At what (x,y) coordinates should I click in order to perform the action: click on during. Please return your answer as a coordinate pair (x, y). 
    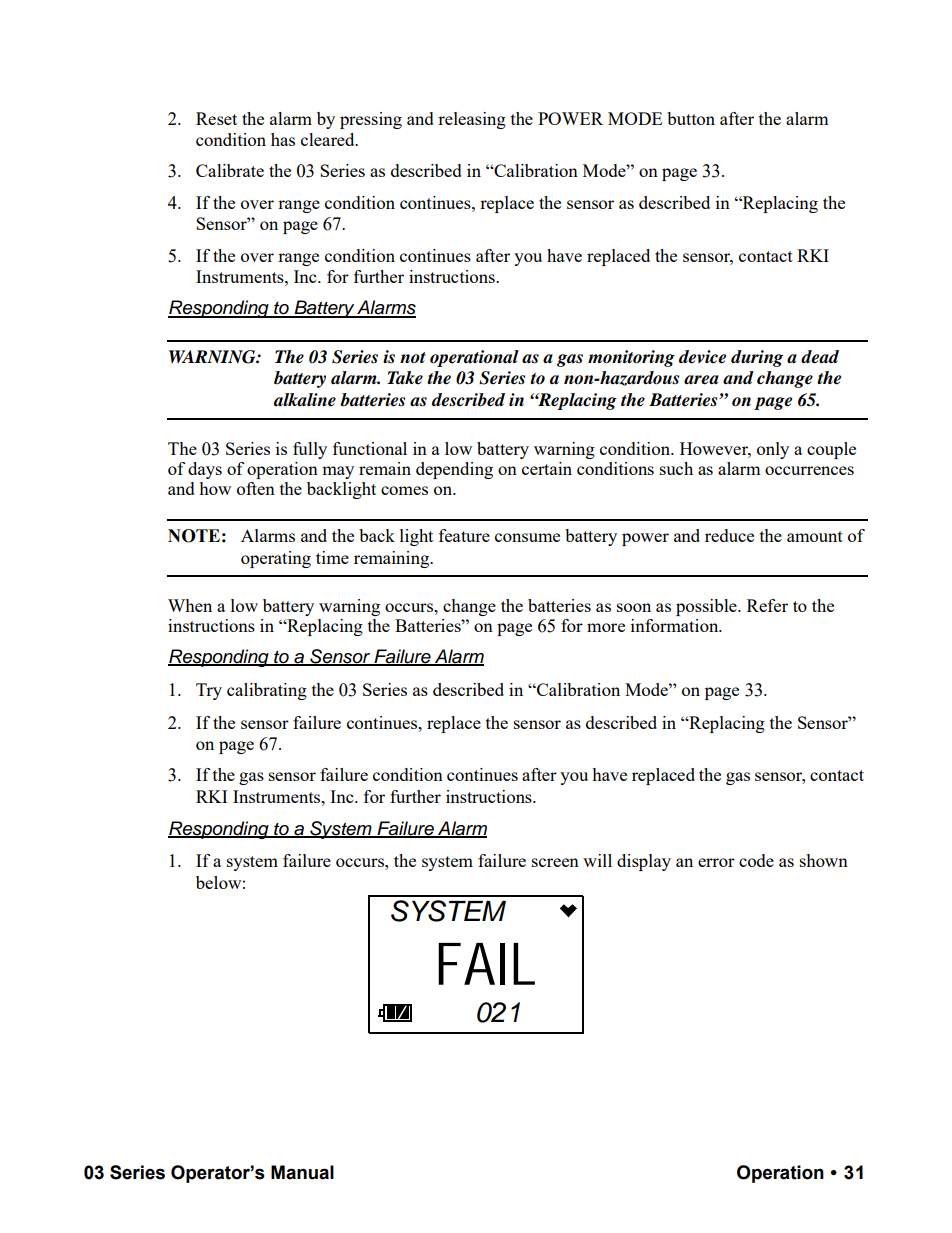
    Looking at the image, I should click on (757, 358).
